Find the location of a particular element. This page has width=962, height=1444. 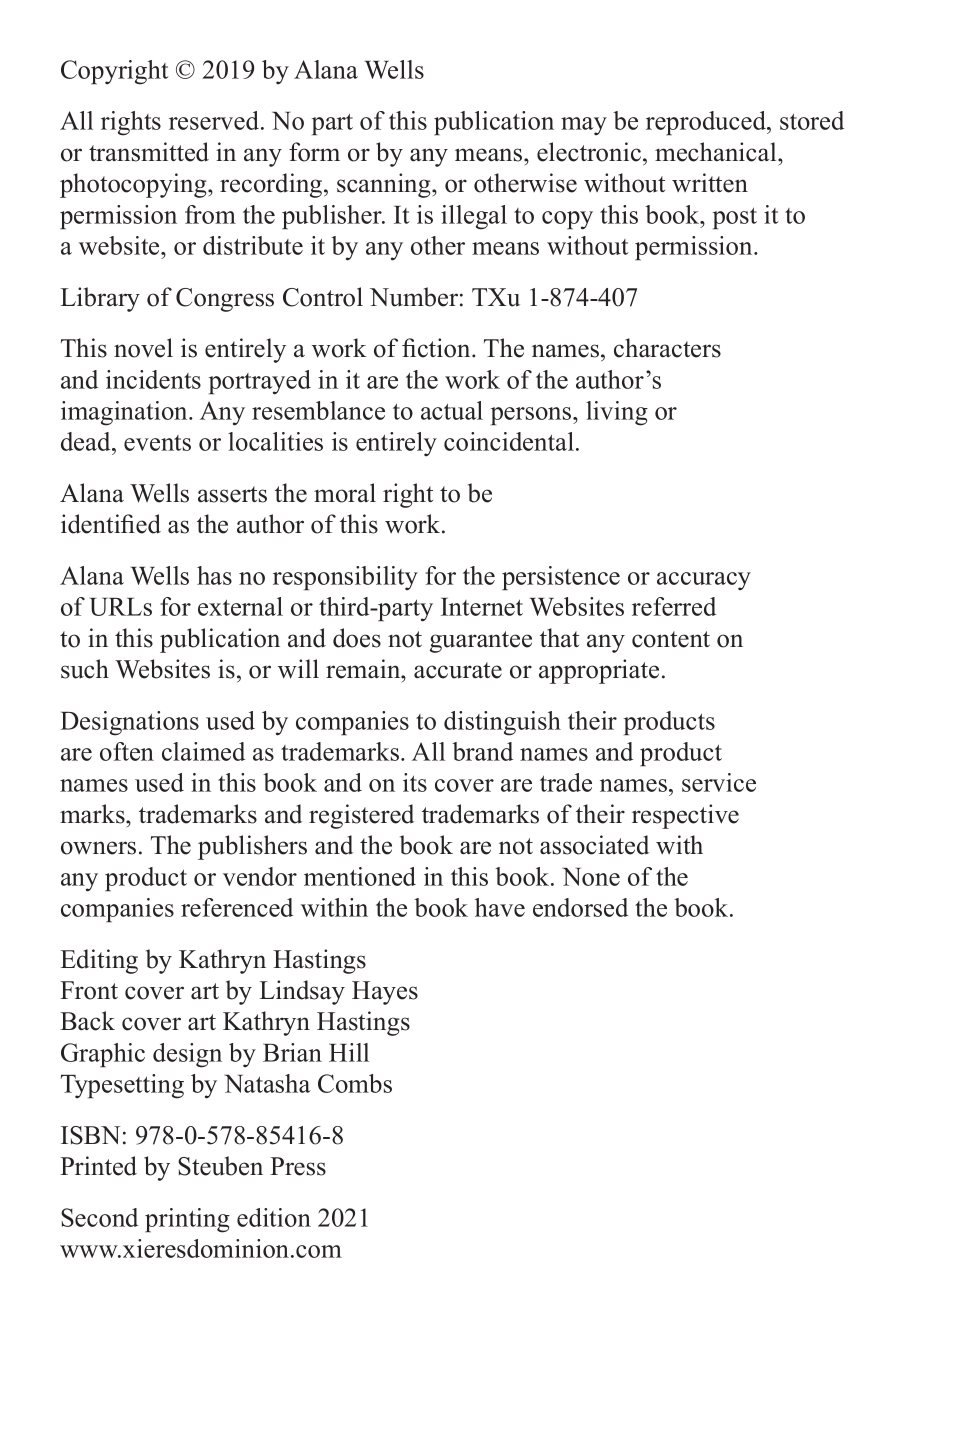

mechanical is located at coordinates (717, 152).
